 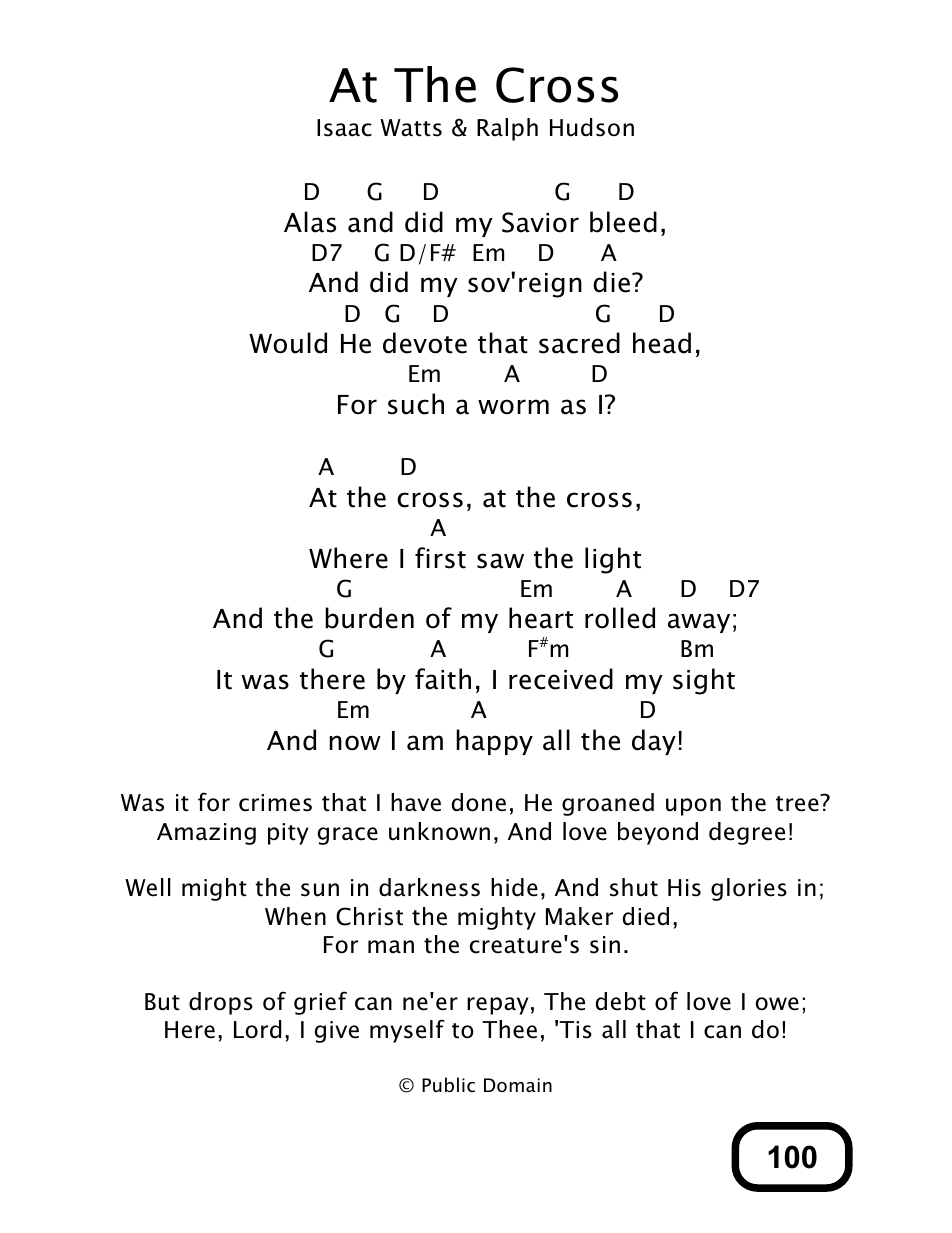 What do you see at coordinates (257, 1029) in the page?
I see `Lord` at bounding box center [257, 1029].
